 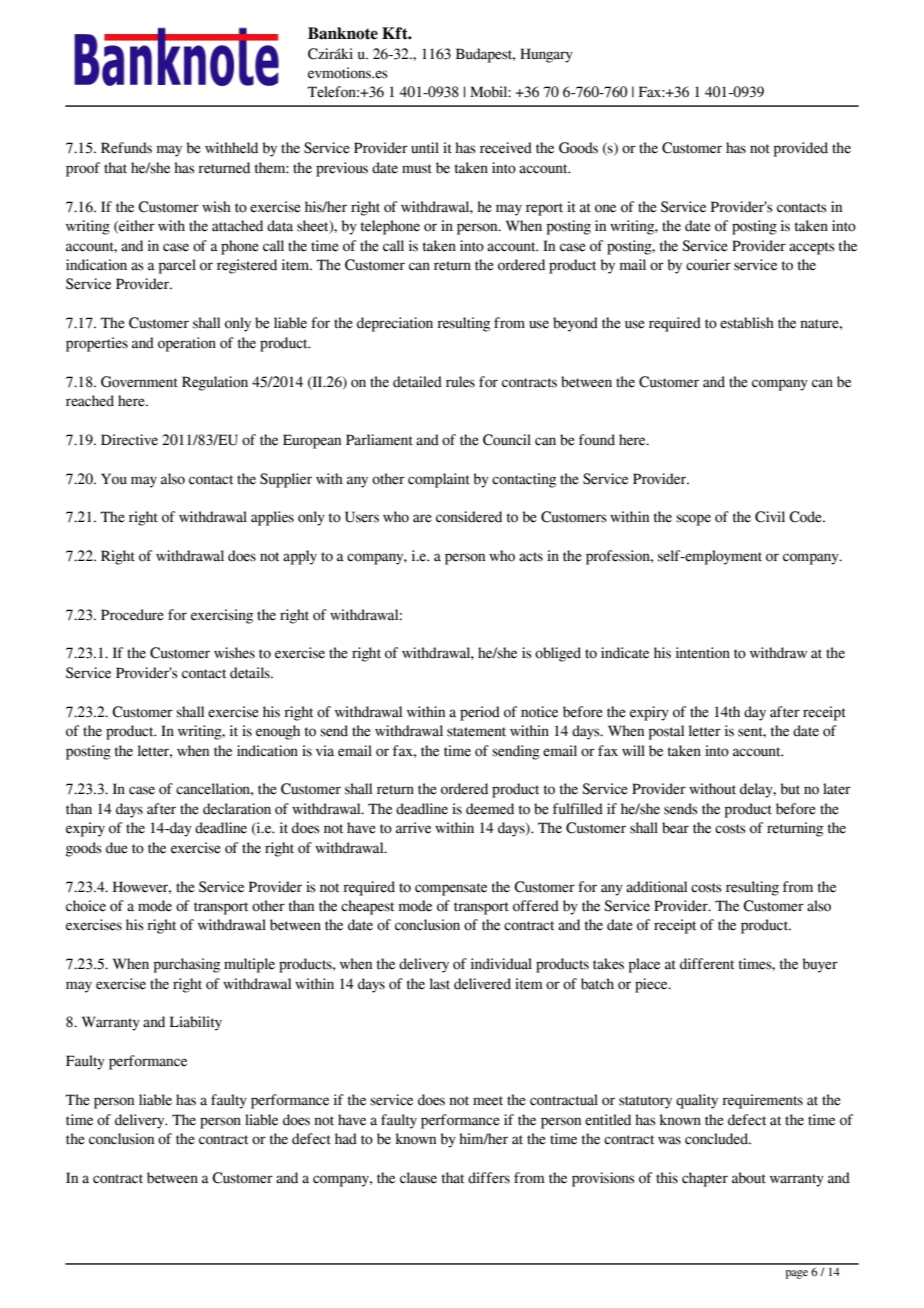 What do you see at coordinates (129, 440) in the document?
I see `Directive` at bounding box center [129, 440].
